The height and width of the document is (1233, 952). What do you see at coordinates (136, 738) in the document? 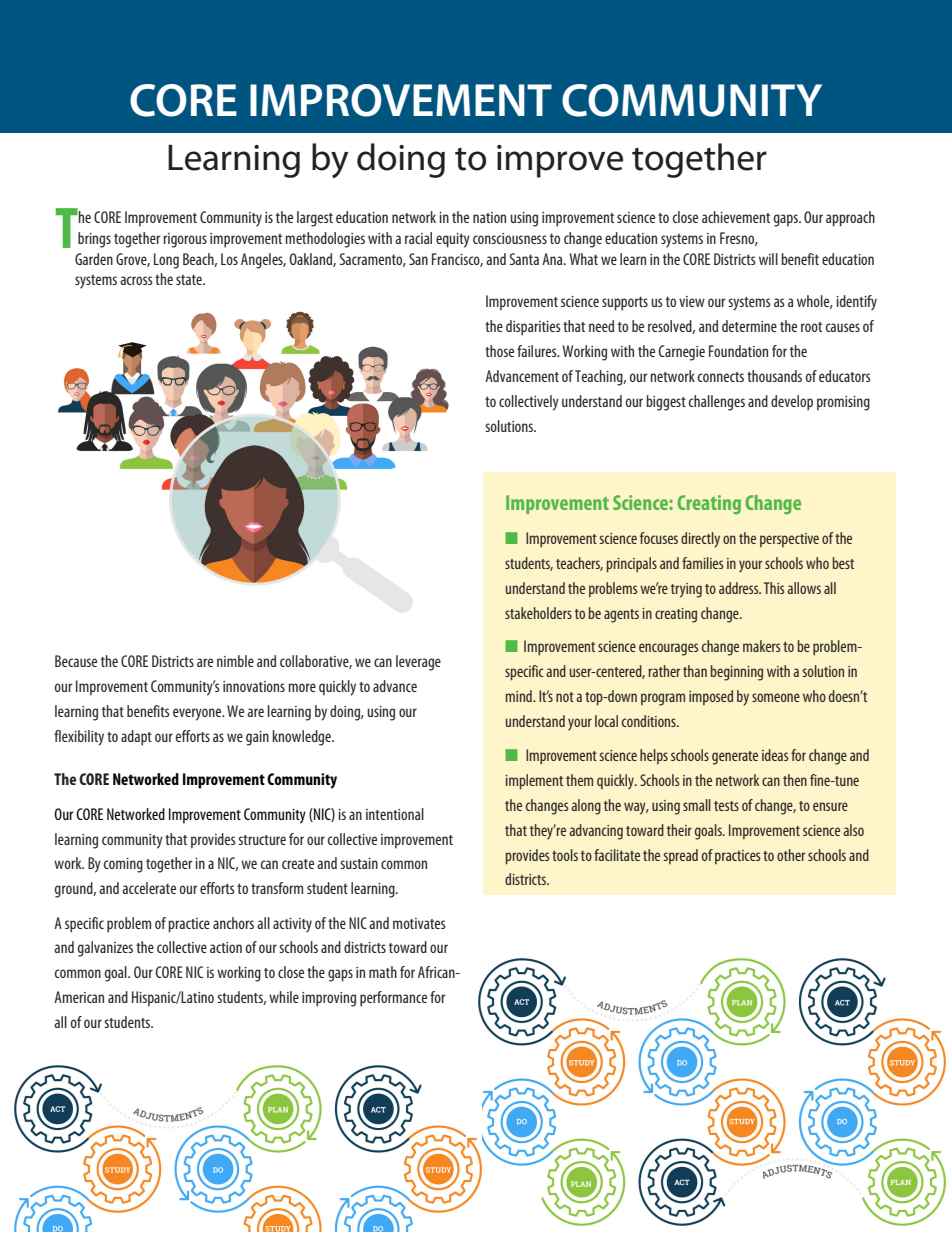
I see `adapt` at bounding box center [136, 738].
